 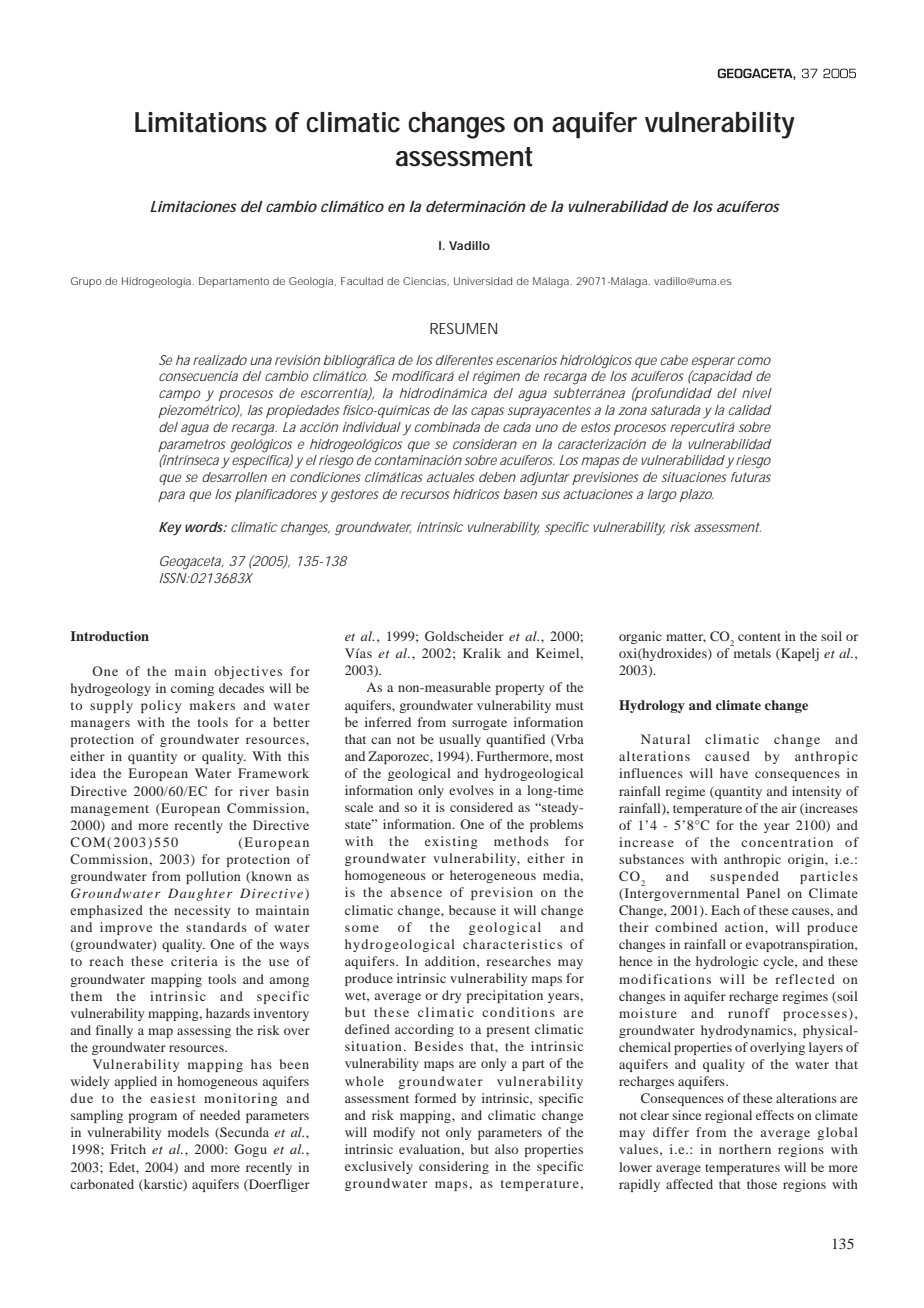 I want to click on northern, so click(x=745, y=1149).
